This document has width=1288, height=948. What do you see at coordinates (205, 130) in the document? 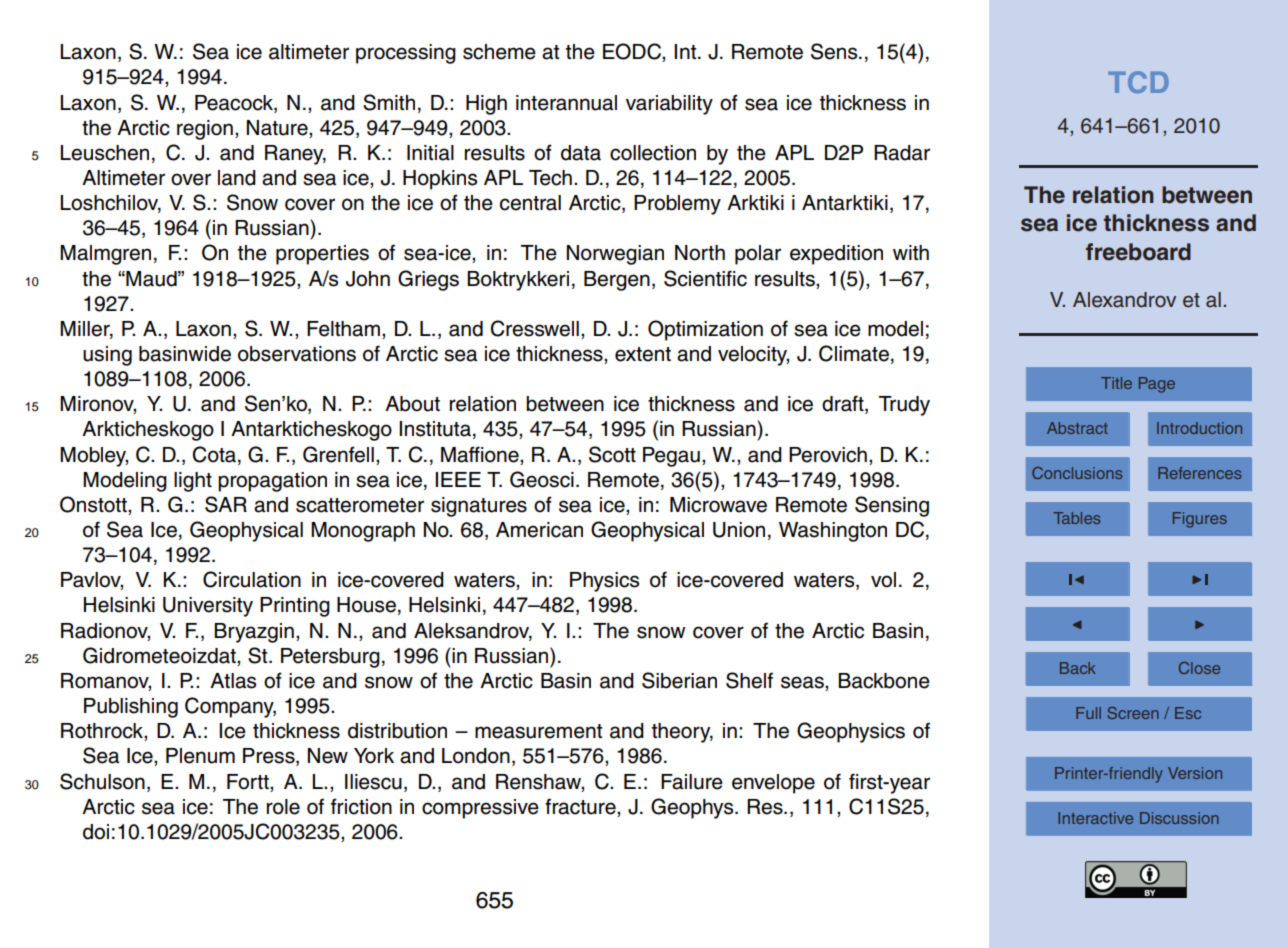
I see `region` at bounding box center [205, 130].
